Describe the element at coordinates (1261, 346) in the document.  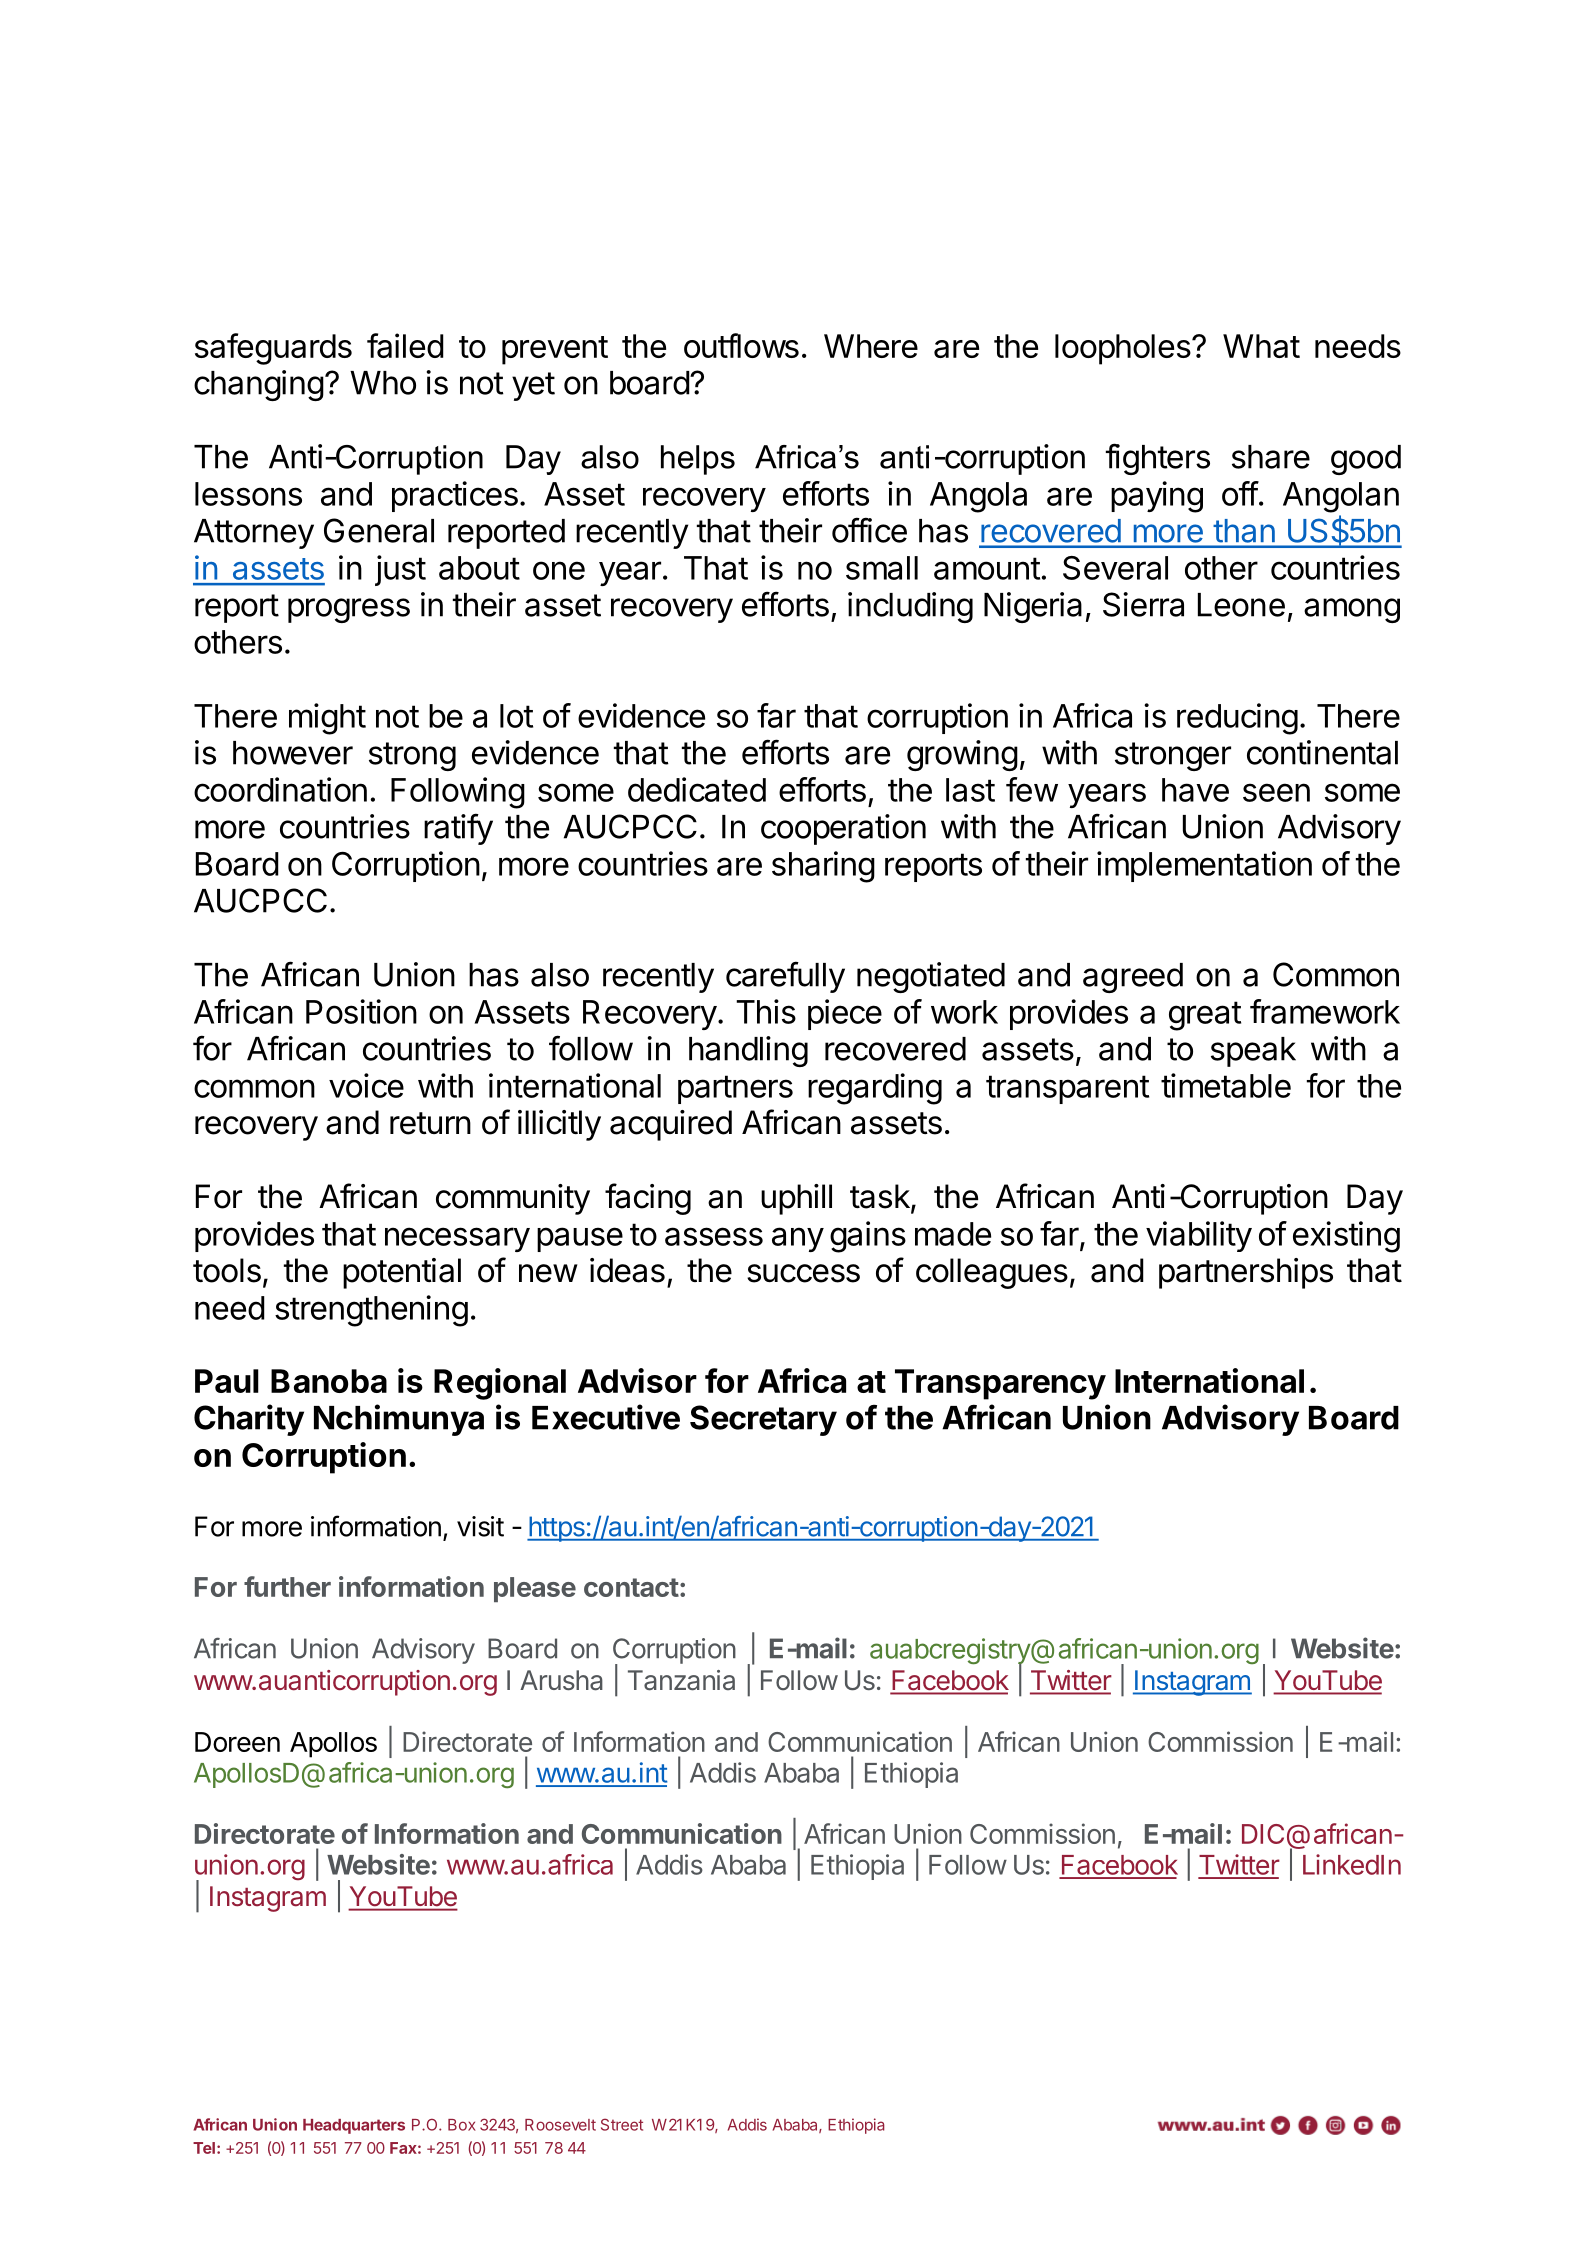
I see `What` at that location.
